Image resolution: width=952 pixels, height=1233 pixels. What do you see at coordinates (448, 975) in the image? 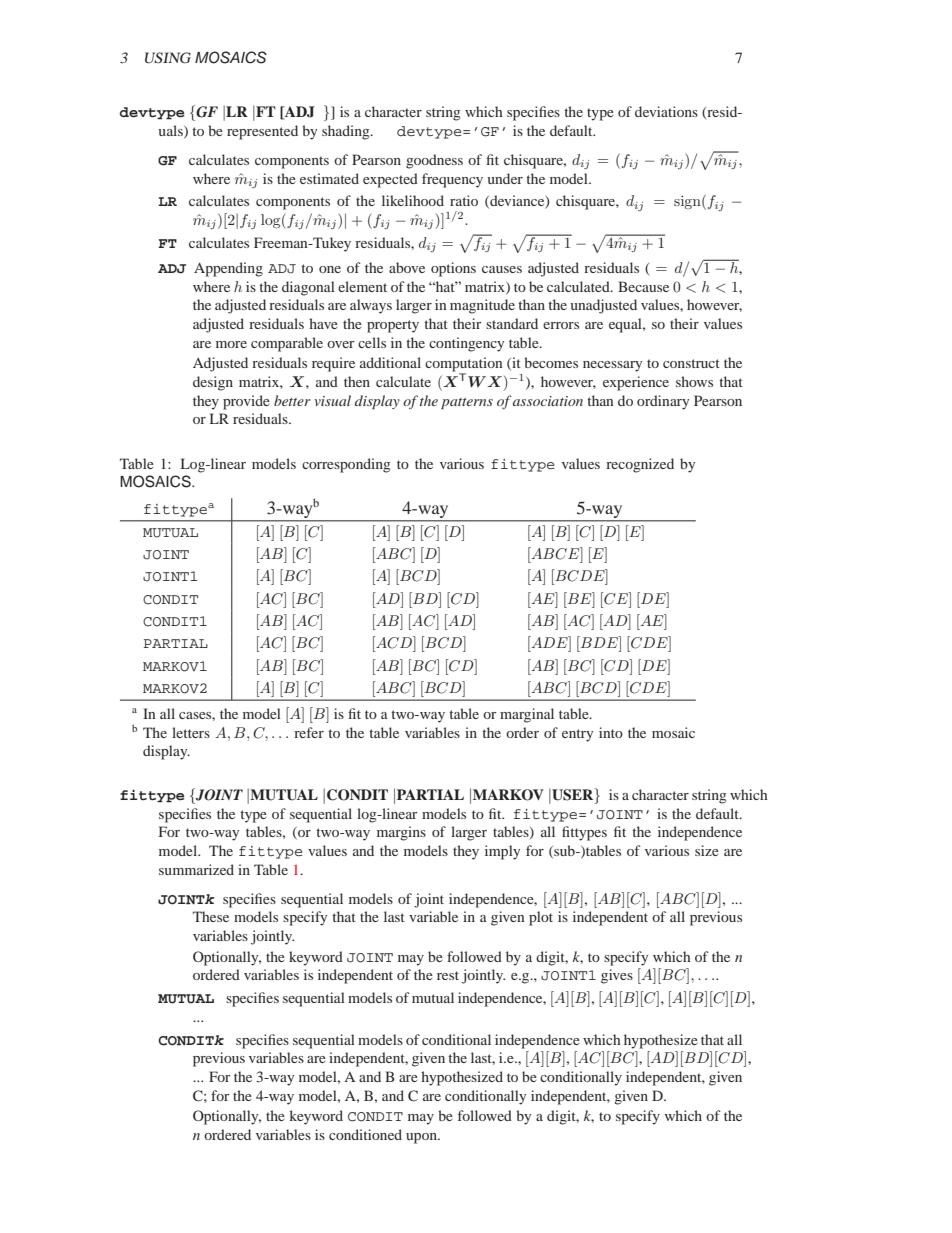
I see `rest` at bounding box center [448, 975].
